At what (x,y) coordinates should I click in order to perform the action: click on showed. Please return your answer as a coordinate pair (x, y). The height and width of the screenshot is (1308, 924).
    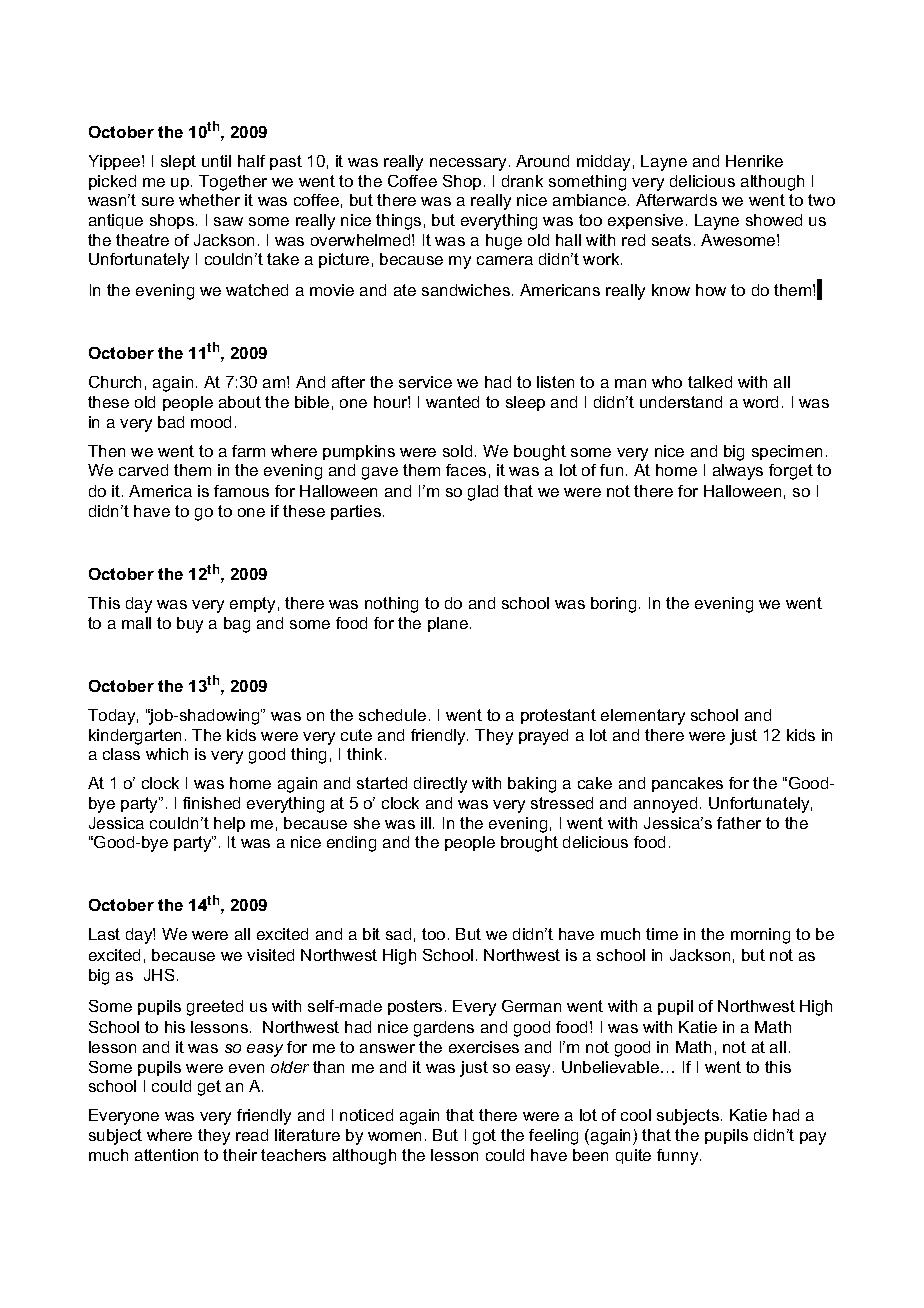
    Looking at the image, I should click on (774, 220).
